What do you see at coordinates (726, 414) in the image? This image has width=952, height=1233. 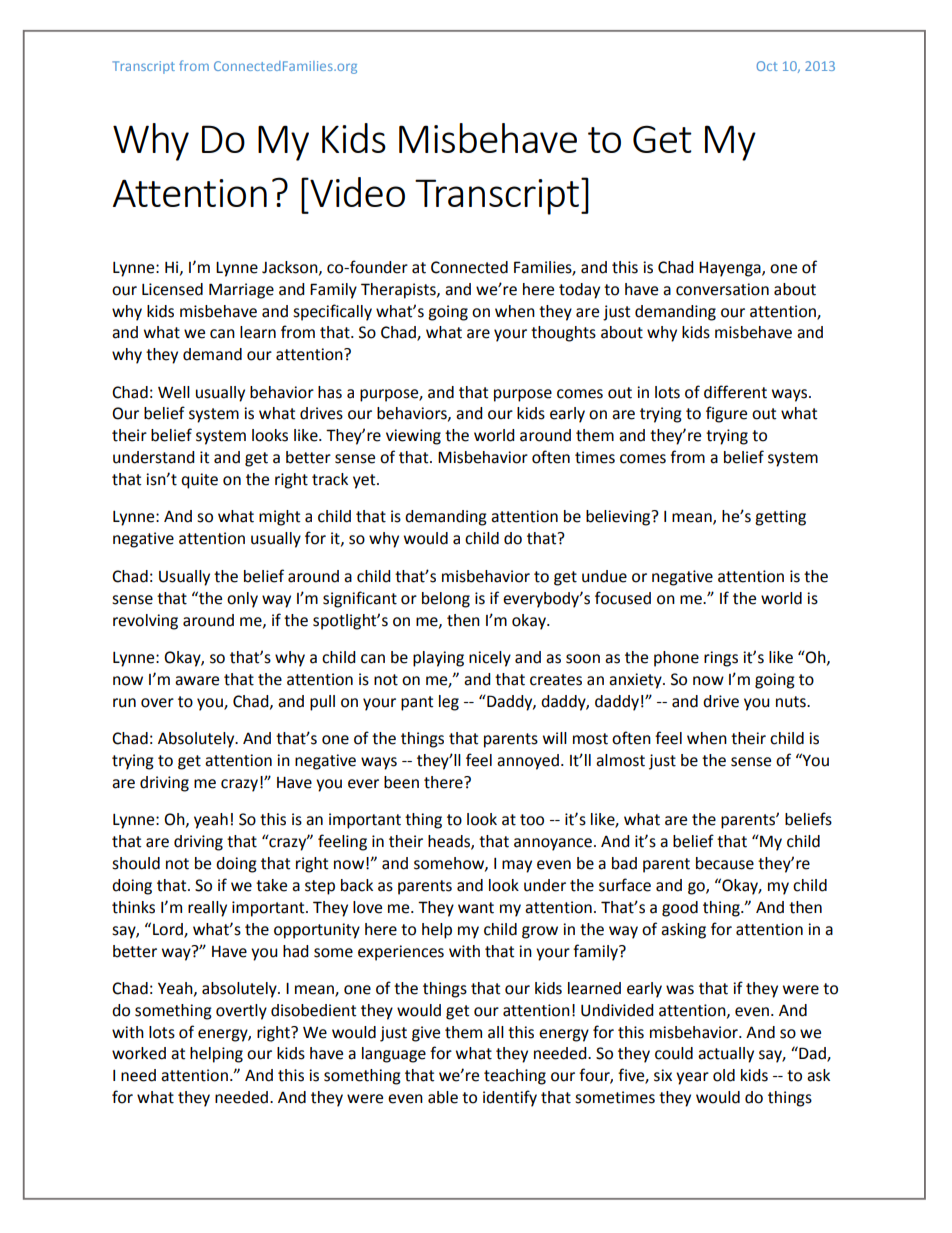 I see `figure` at bounding box center [726, 414].
